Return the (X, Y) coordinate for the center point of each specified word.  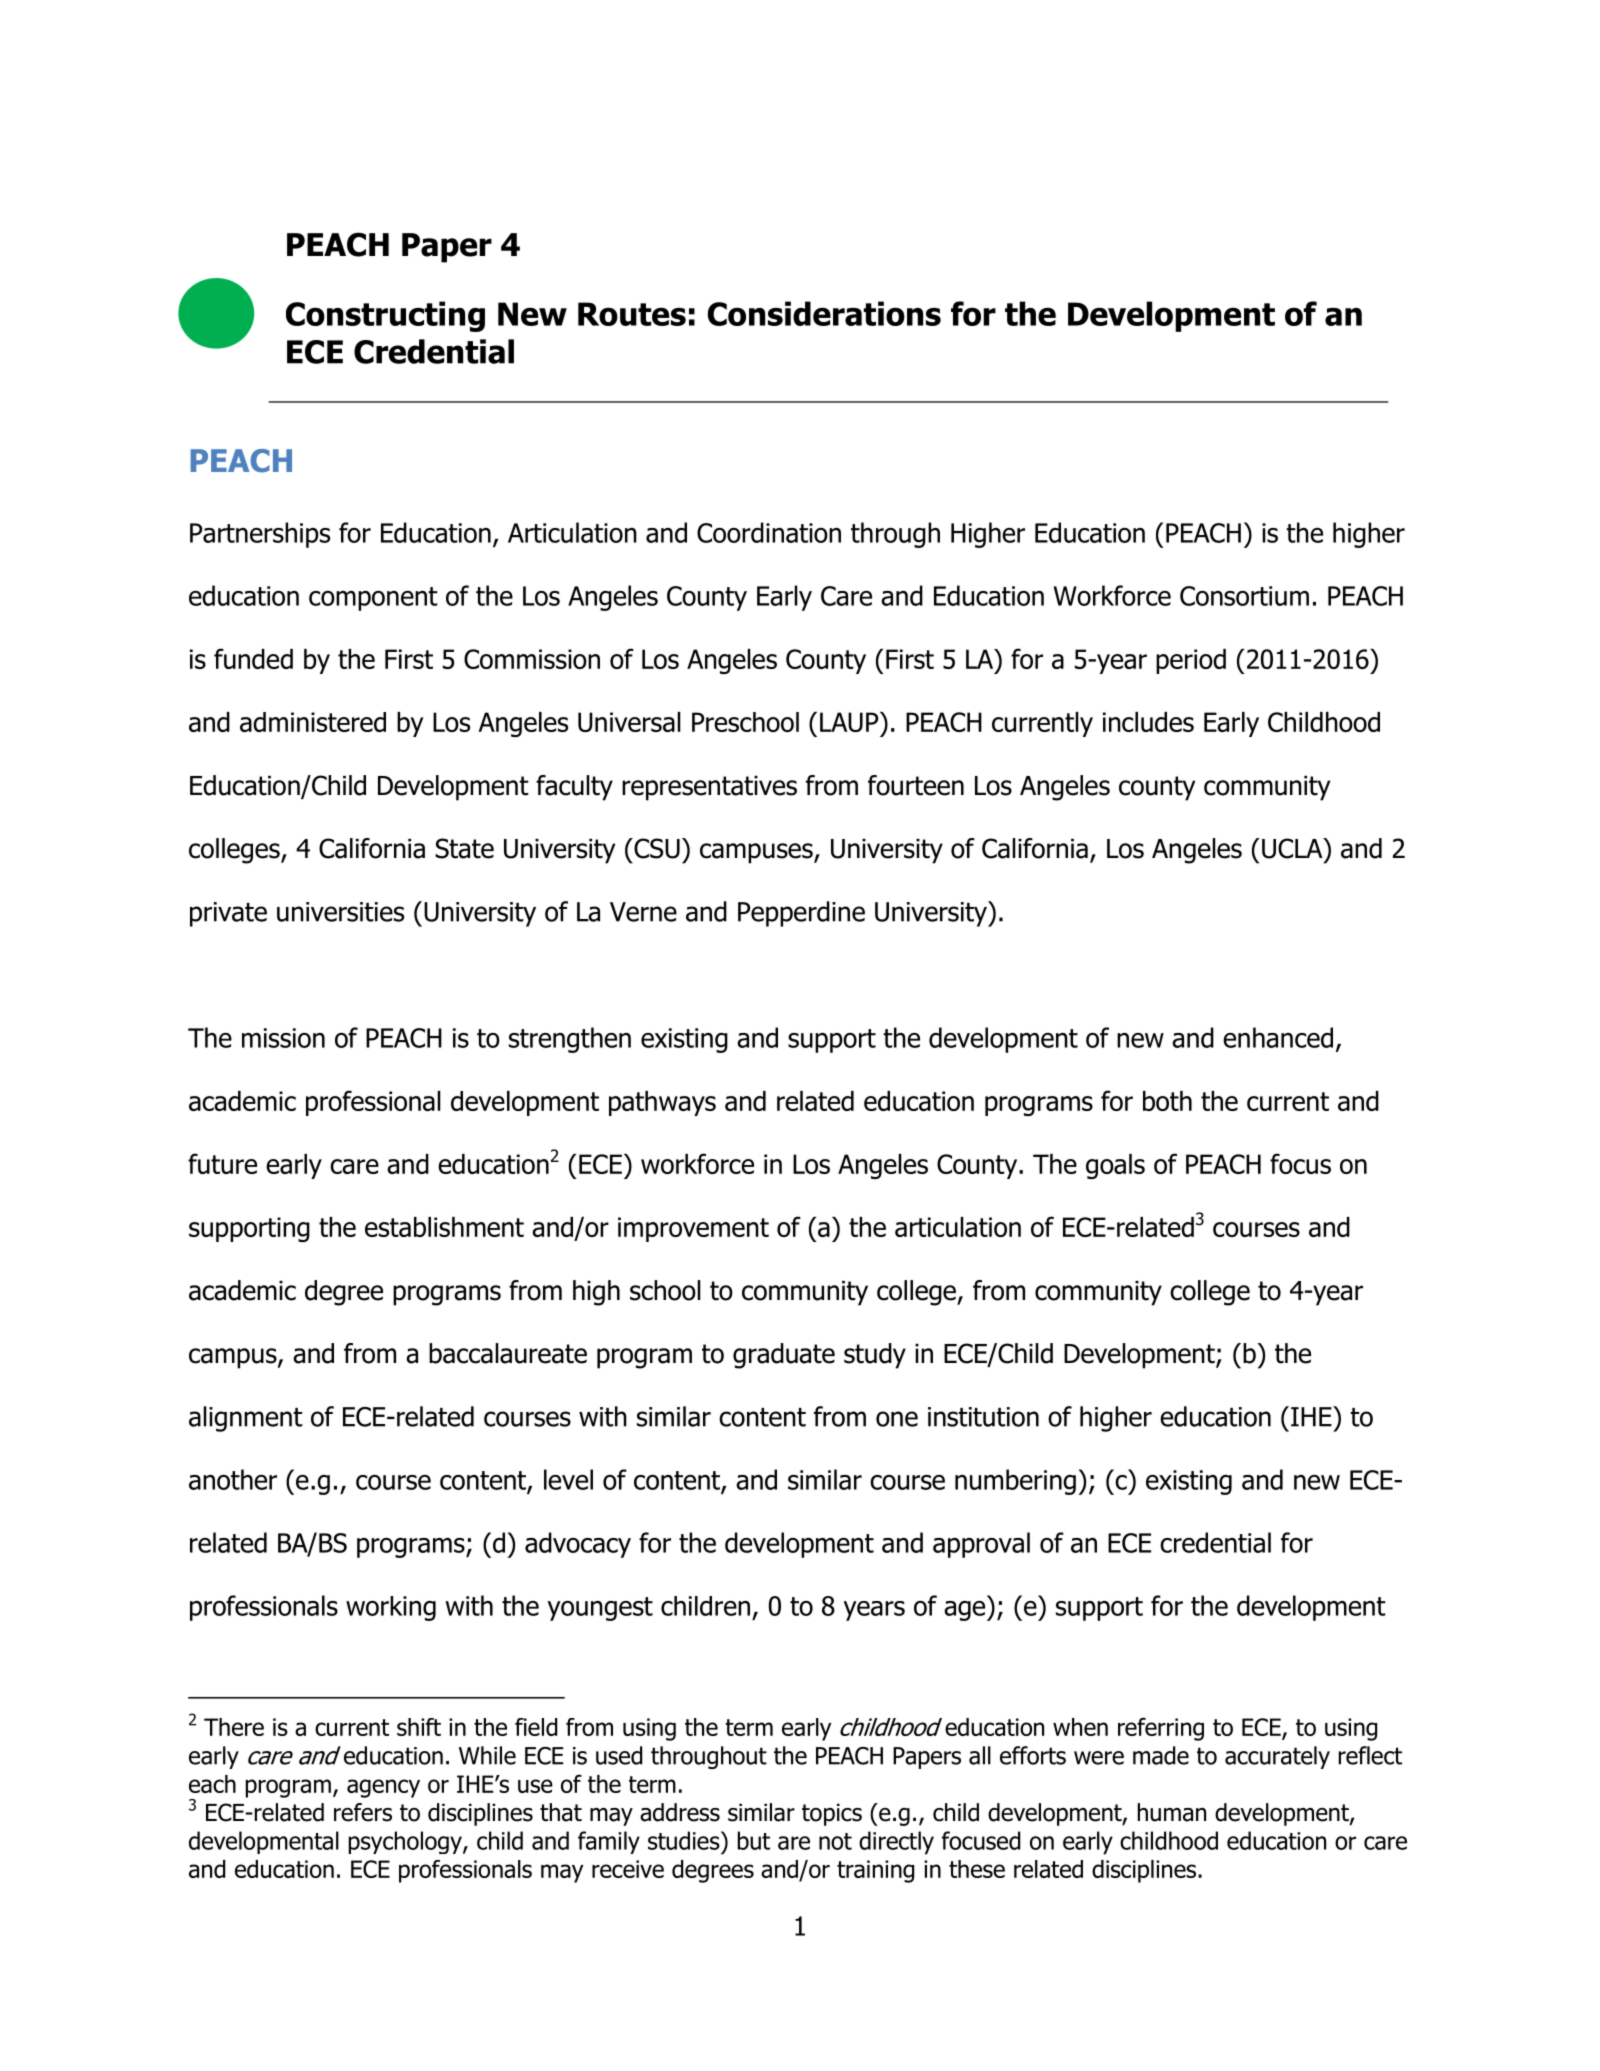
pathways (662, 1103)
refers (363, 1812)
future (222, 1163)
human (1172, 1812)
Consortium (1244, 596)
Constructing (385, 316)
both (1167, 1101)
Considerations (824, 313)
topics (832, 1814)
